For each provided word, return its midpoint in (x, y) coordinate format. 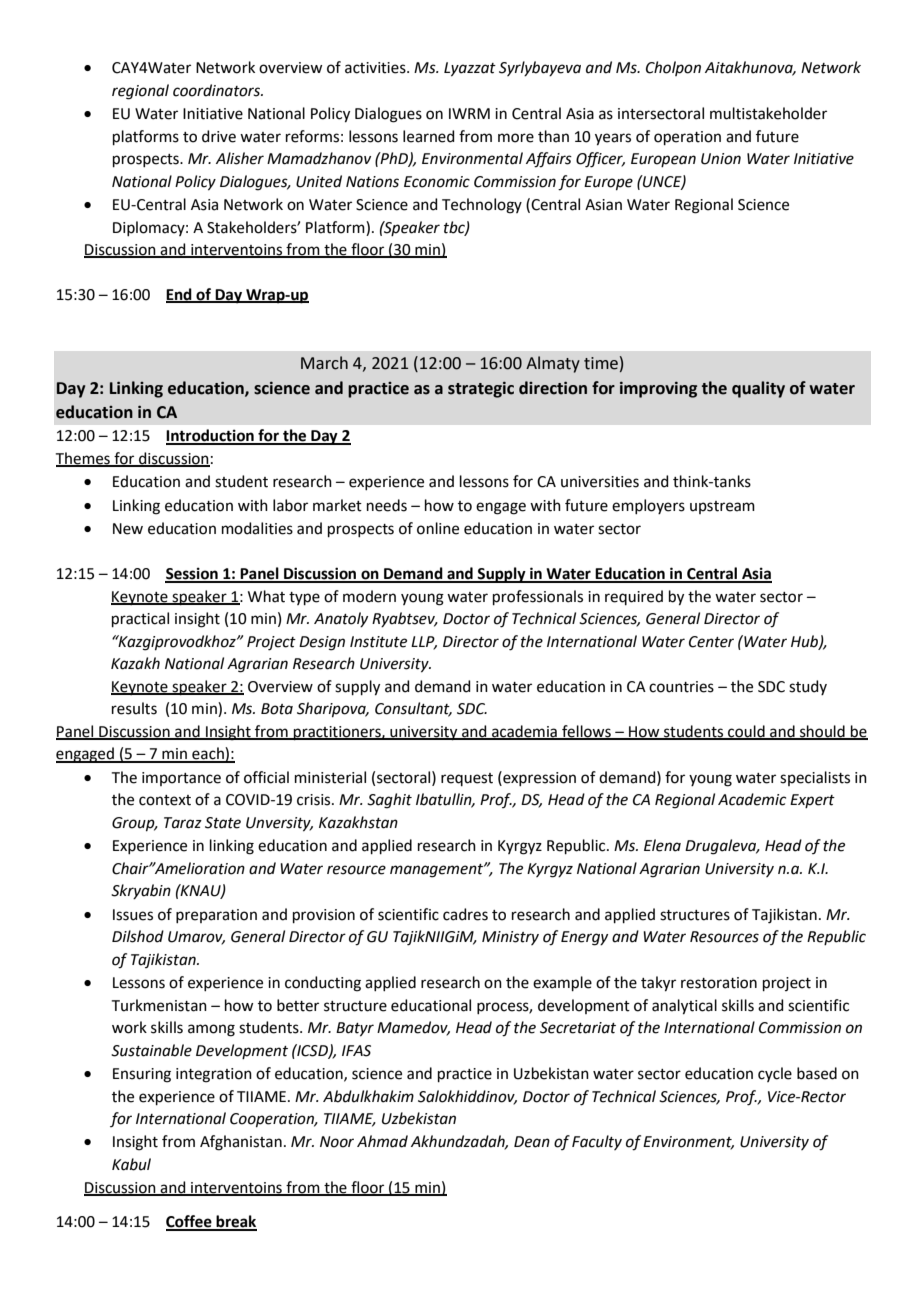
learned (429, 136)
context (165, 800)
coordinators (217, 90)
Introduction (211, 436)
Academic (752, 799)
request (467, 779)
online (438, 528)
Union (721, 159)
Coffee (190, 1222)
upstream (722, 507)
